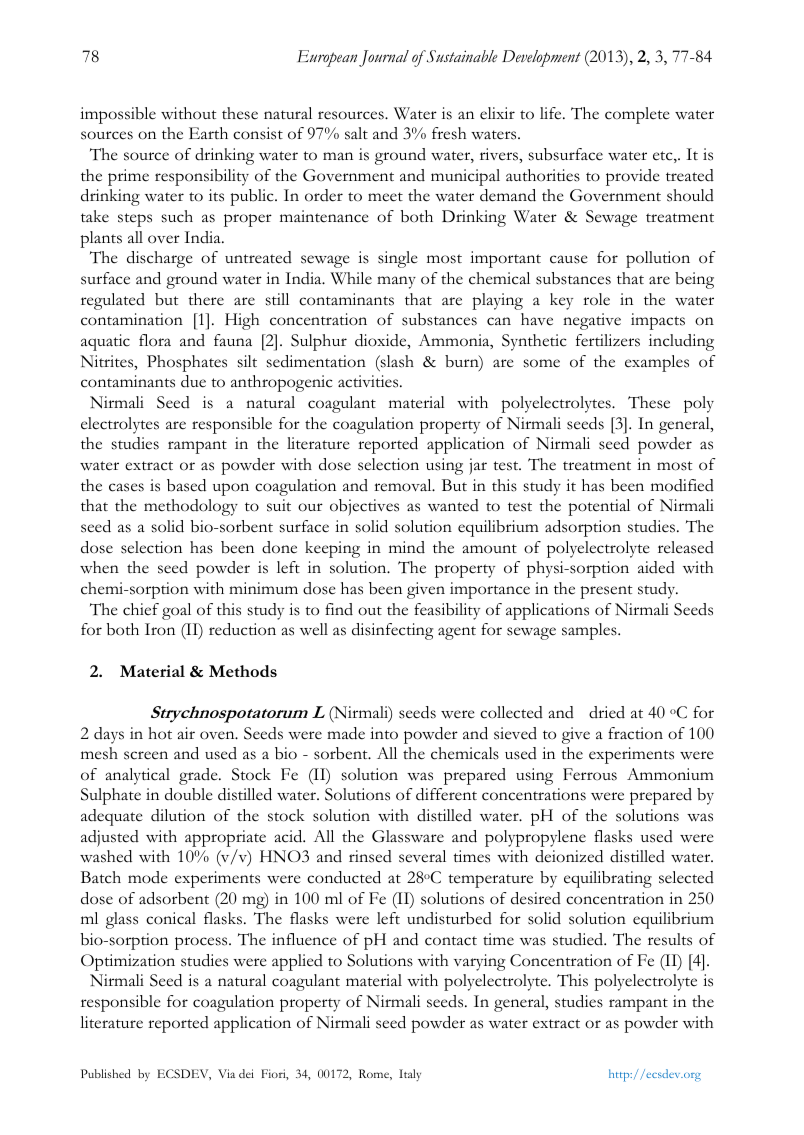  Describe the element at coordinates (160, 733) in the image. I see `hot` at that location.
